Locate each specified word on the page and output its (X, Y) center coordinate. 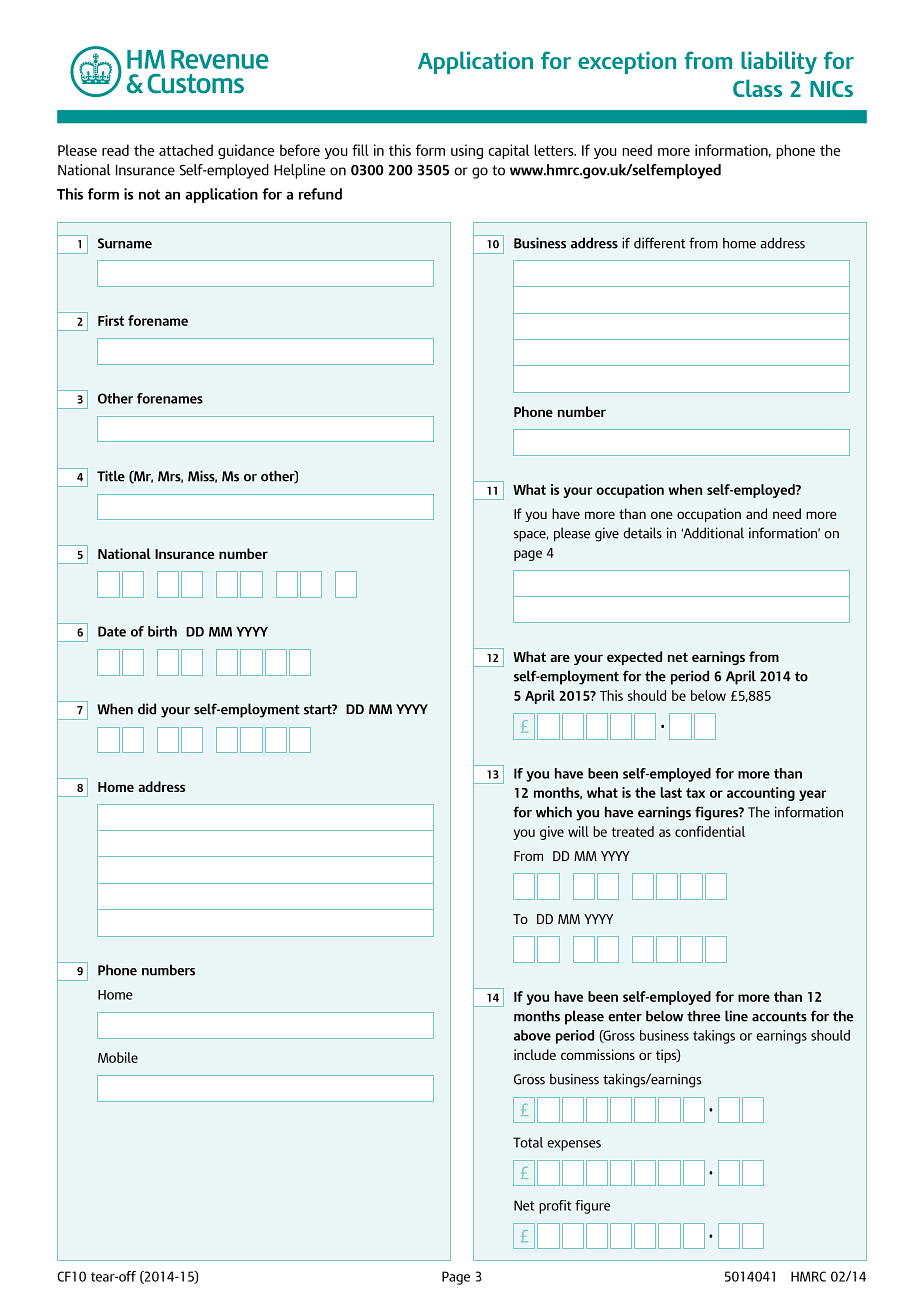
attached (186, 150)
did (147, 709)
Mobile (118, 1057)
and (756, 513)
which (554, 812)
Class (757, 88)
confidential (710, 831)
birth (162, 631)
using (467, 151)
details (642, 533)
